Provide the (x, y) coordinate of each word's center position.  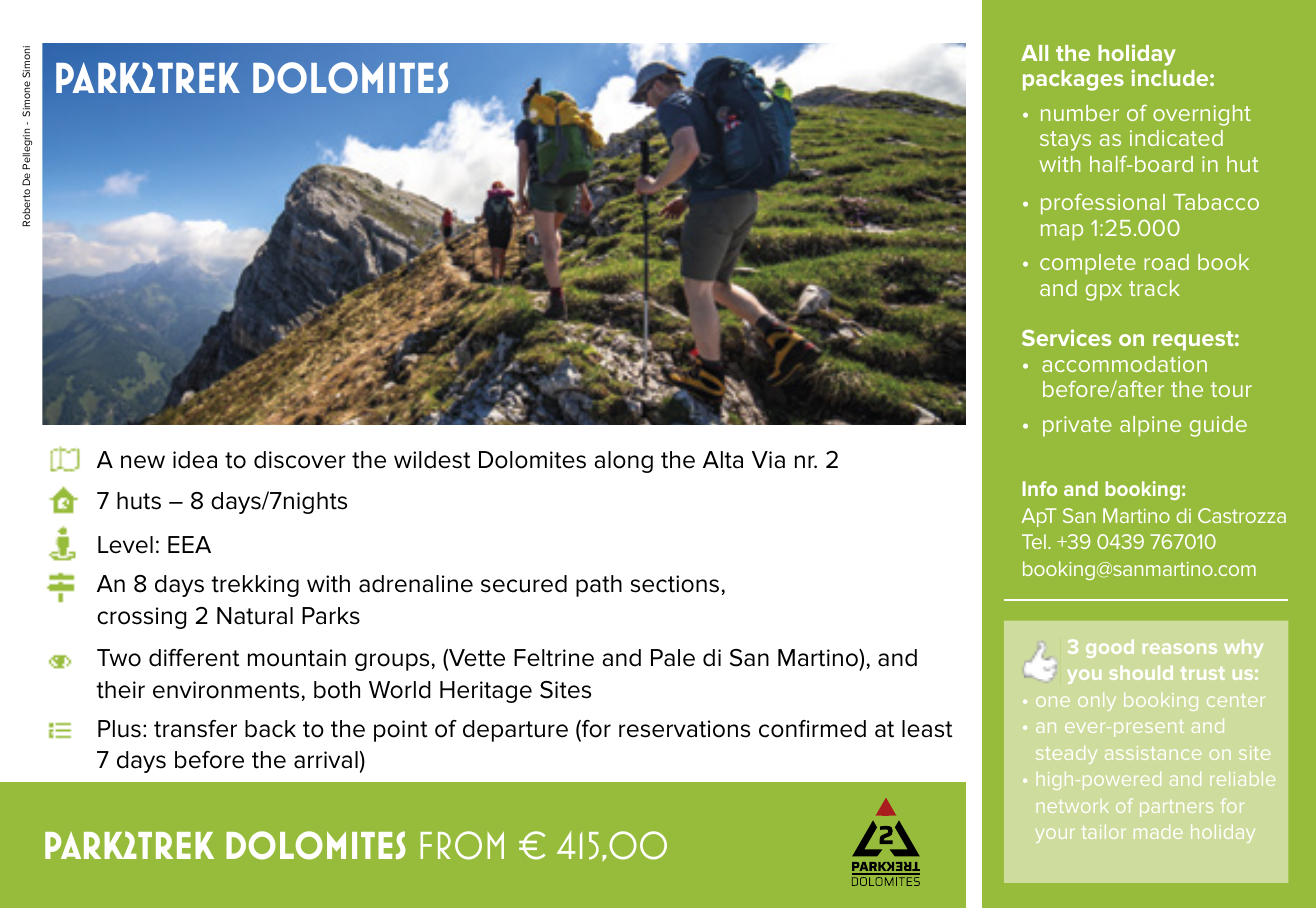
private (1077, 426)
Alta (723, 460)
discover (300, 460)
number (1080, 113)
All (1034, 53)
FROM (462, 845)
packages (1073, 80)
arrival (326, 760)
